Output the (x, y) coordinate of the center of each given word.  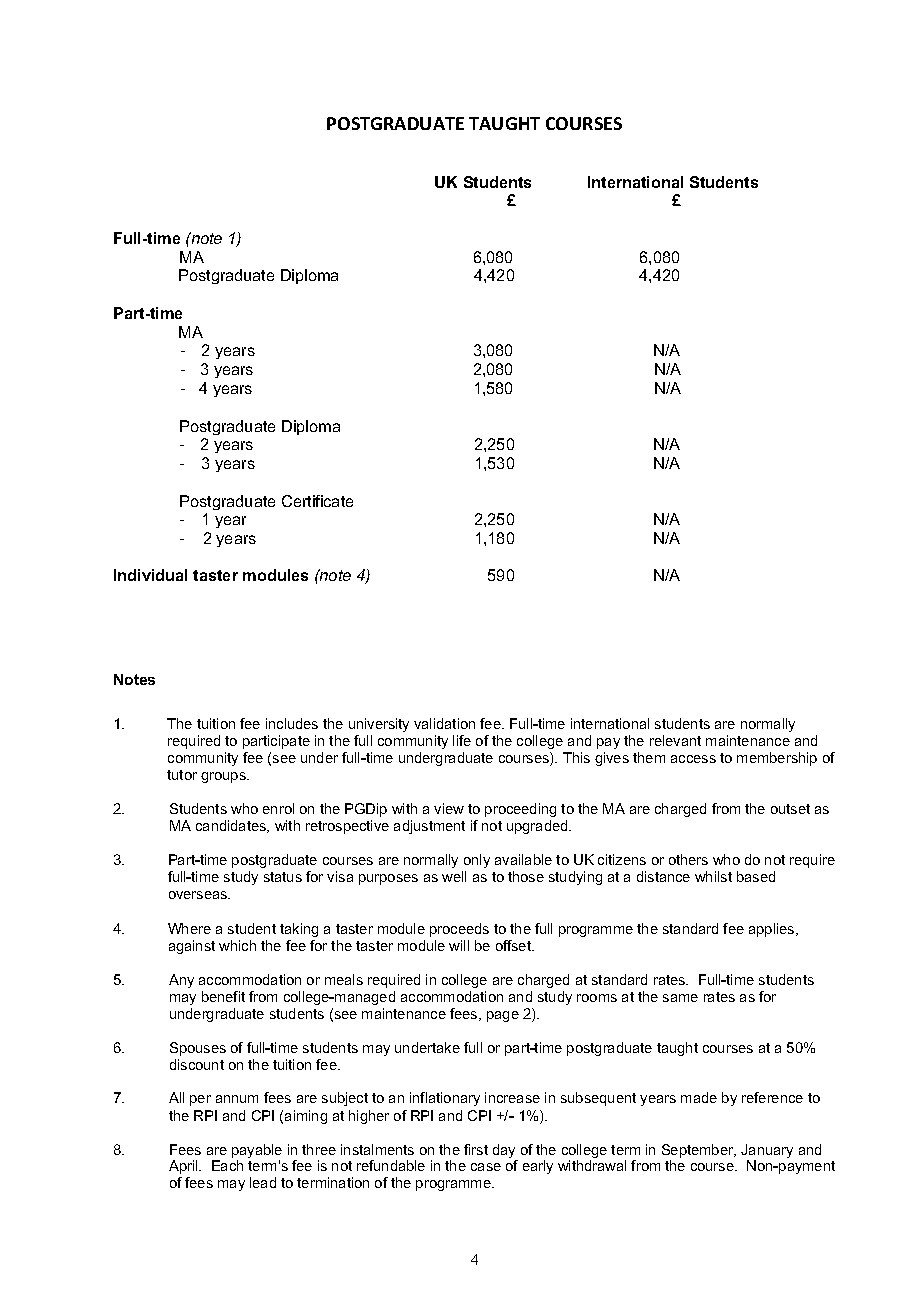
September (699, 1151)
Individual (150, 575)
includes (292, 723)
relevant (675, 740)
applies (773, 930)
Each (227, 1165)
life (462, 740)
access (693, 759)
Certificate (317, 501)
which (237, 945)
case (486, 1167)
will (459, 945)
